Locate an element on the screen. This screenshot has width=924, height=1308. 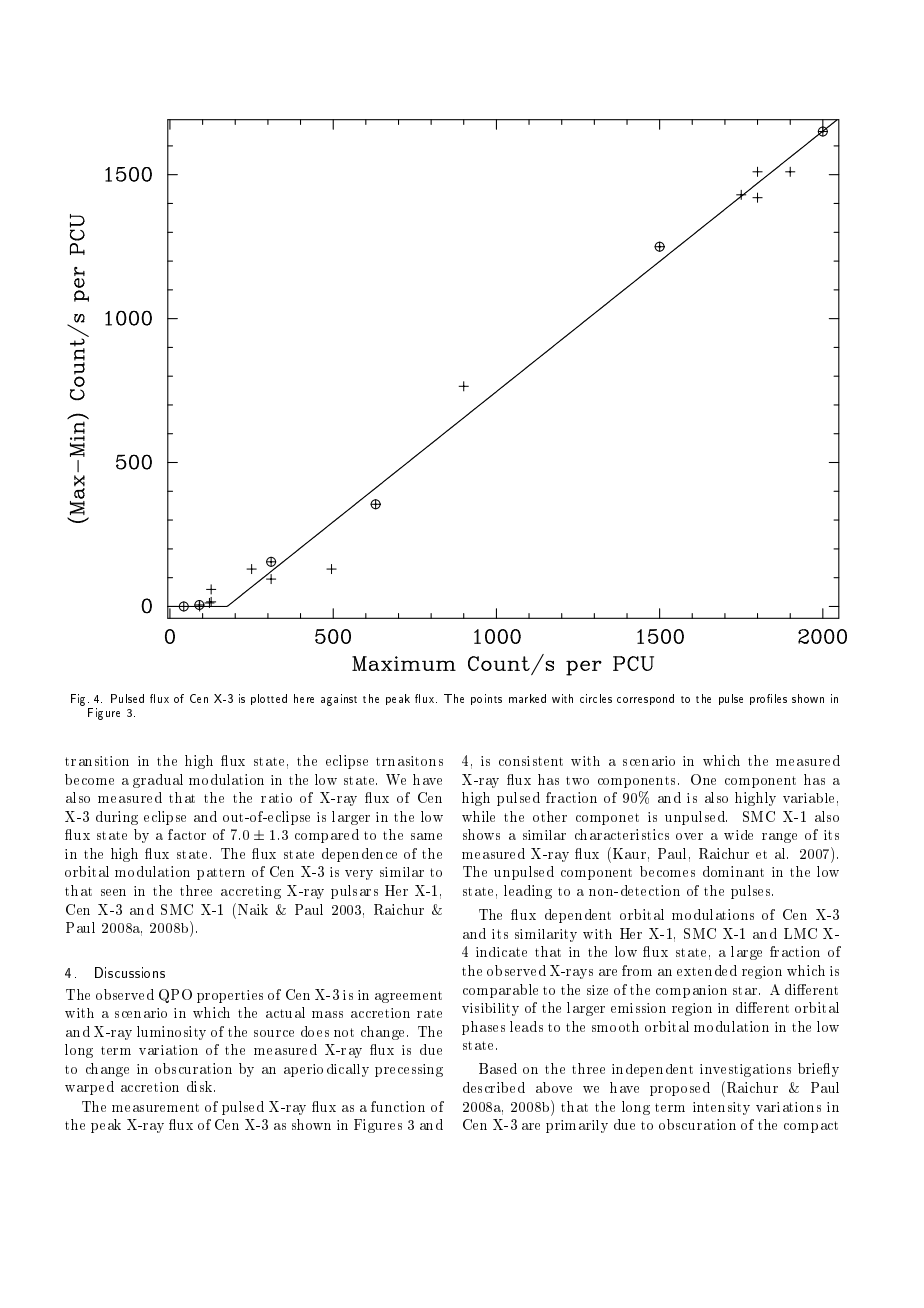
leading is located at coordinates (528, 892).
